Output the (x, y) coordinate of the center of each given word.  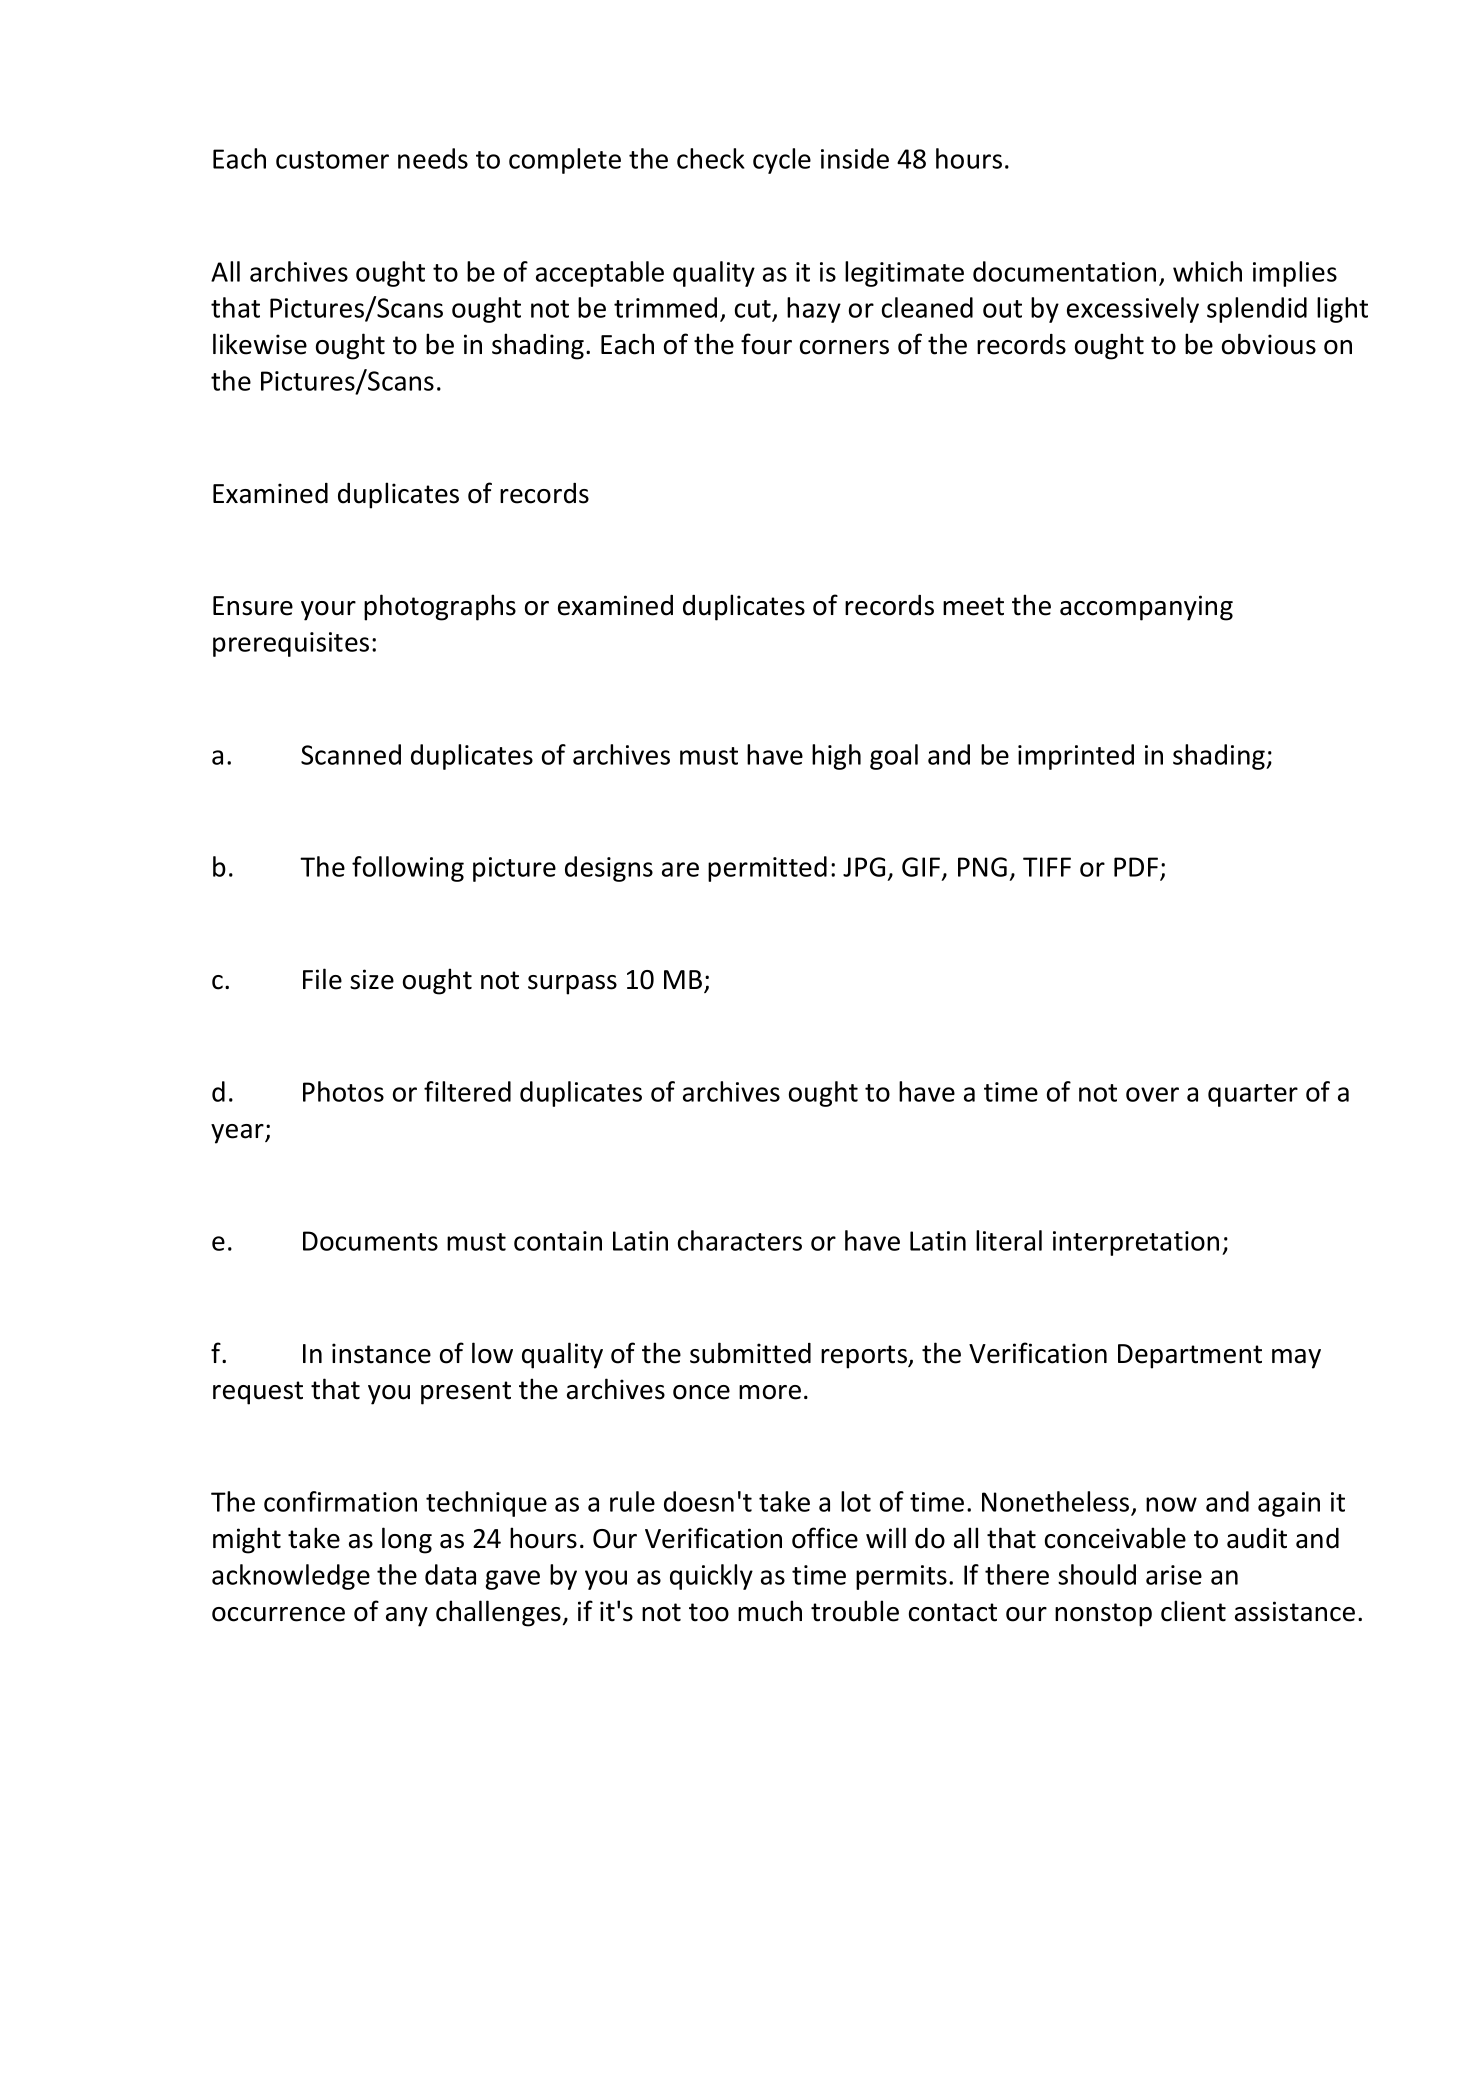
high (836, 757)
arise (1174, 1575)
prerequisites (291, 644)
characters (740, 1240)
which (1207, 271)
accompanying (1146, 608)
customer (332, 160)
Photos (343, 1091)
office (825, 1538)
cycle (782, 161)
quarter (1253, 1095)
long (407, 1540)
